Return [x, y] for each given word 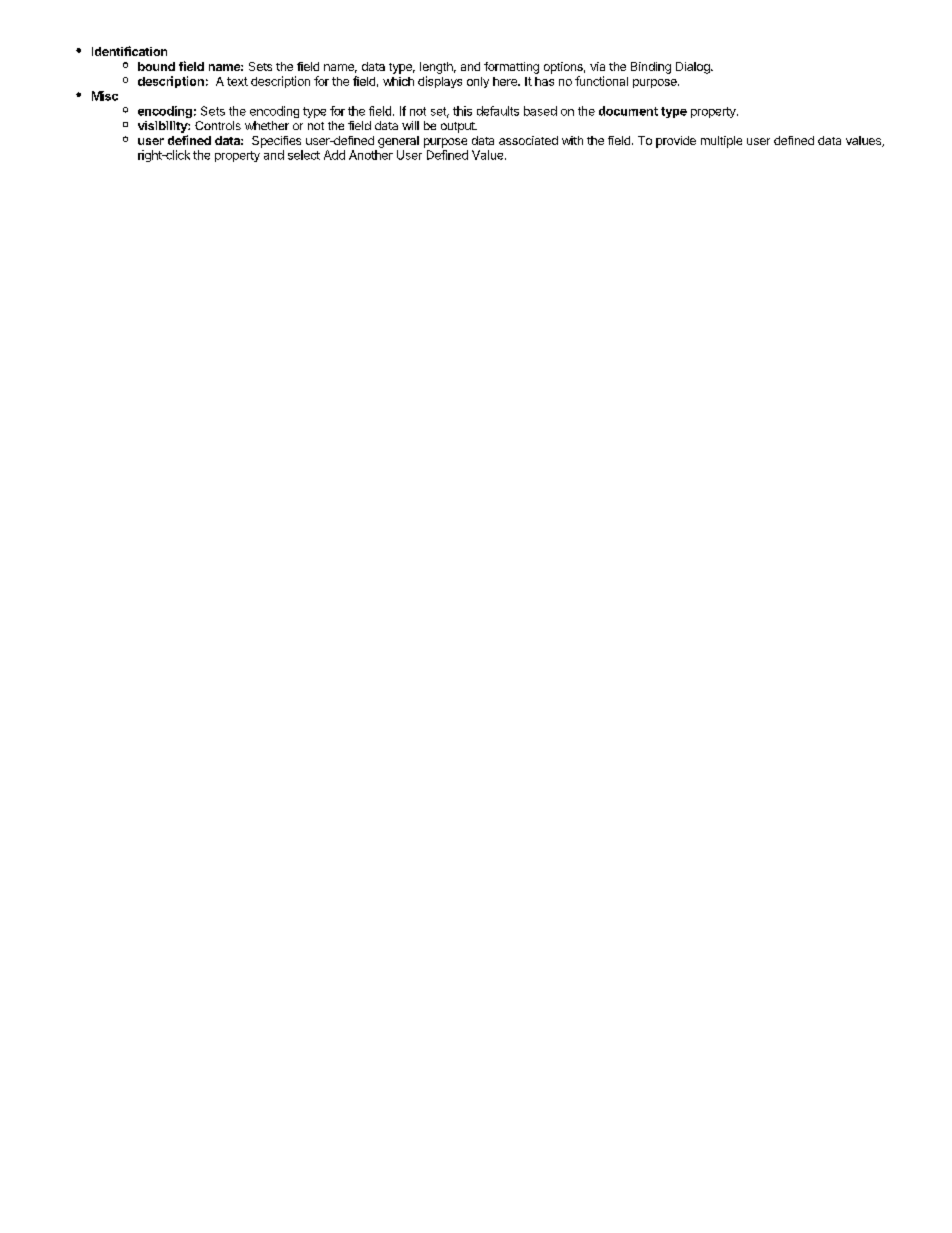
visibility [163, 127]
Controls [218, 125]
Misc [105, 96]
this [462, 111]
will [410, 125]
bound [156, 66]
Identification [129, 51]
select [304, 155]
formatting [511, 68]
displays [440, 82]
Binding [651, 68]
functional [601, 81]
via [597, 66]
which [398, 81]
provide [676, 142]
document [628, 111]
